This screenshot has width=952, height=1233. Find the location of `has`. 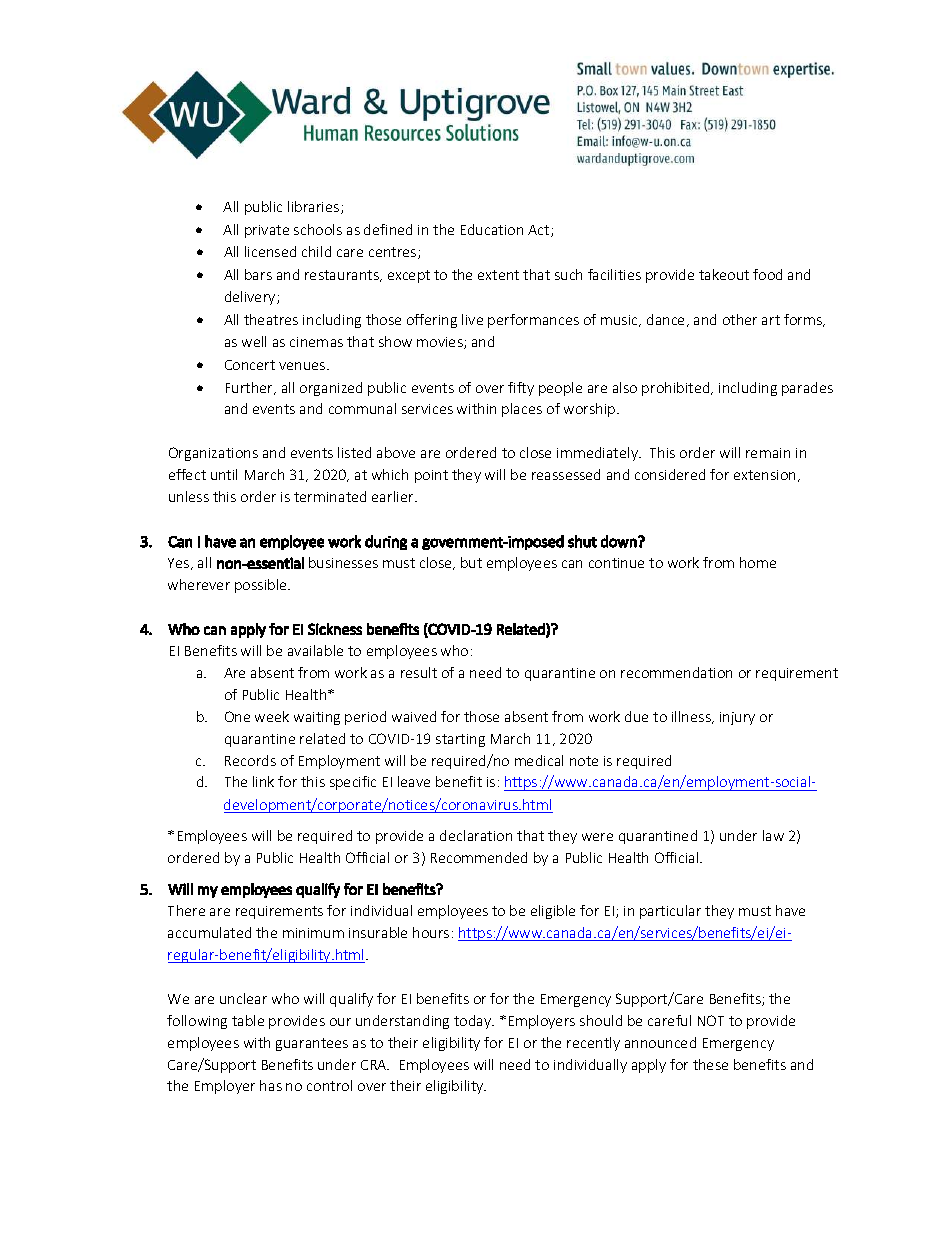

has is located at coordinates (271, 1085).
